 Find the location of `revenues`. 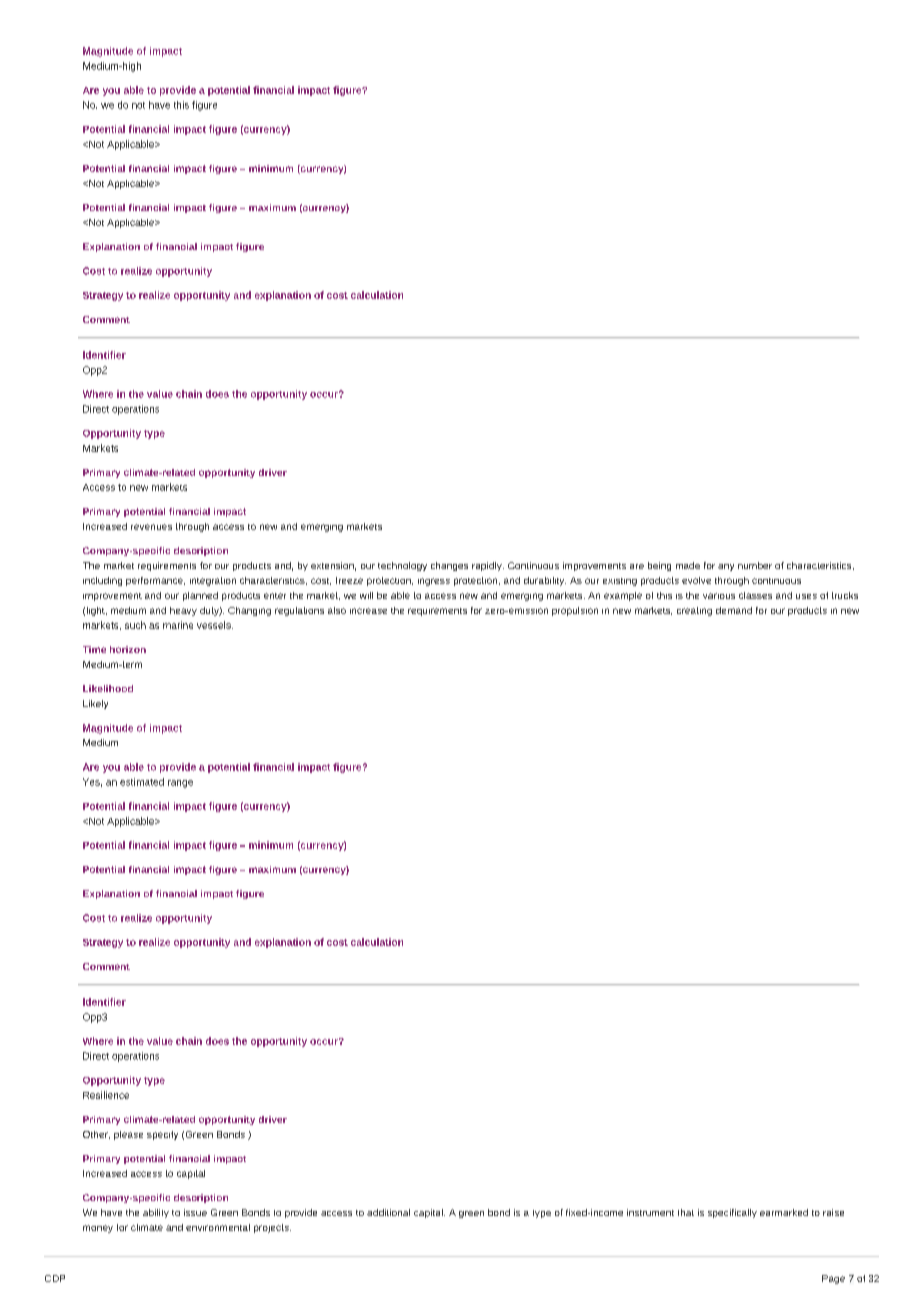

revenues is located at coordinates (151, 527).
